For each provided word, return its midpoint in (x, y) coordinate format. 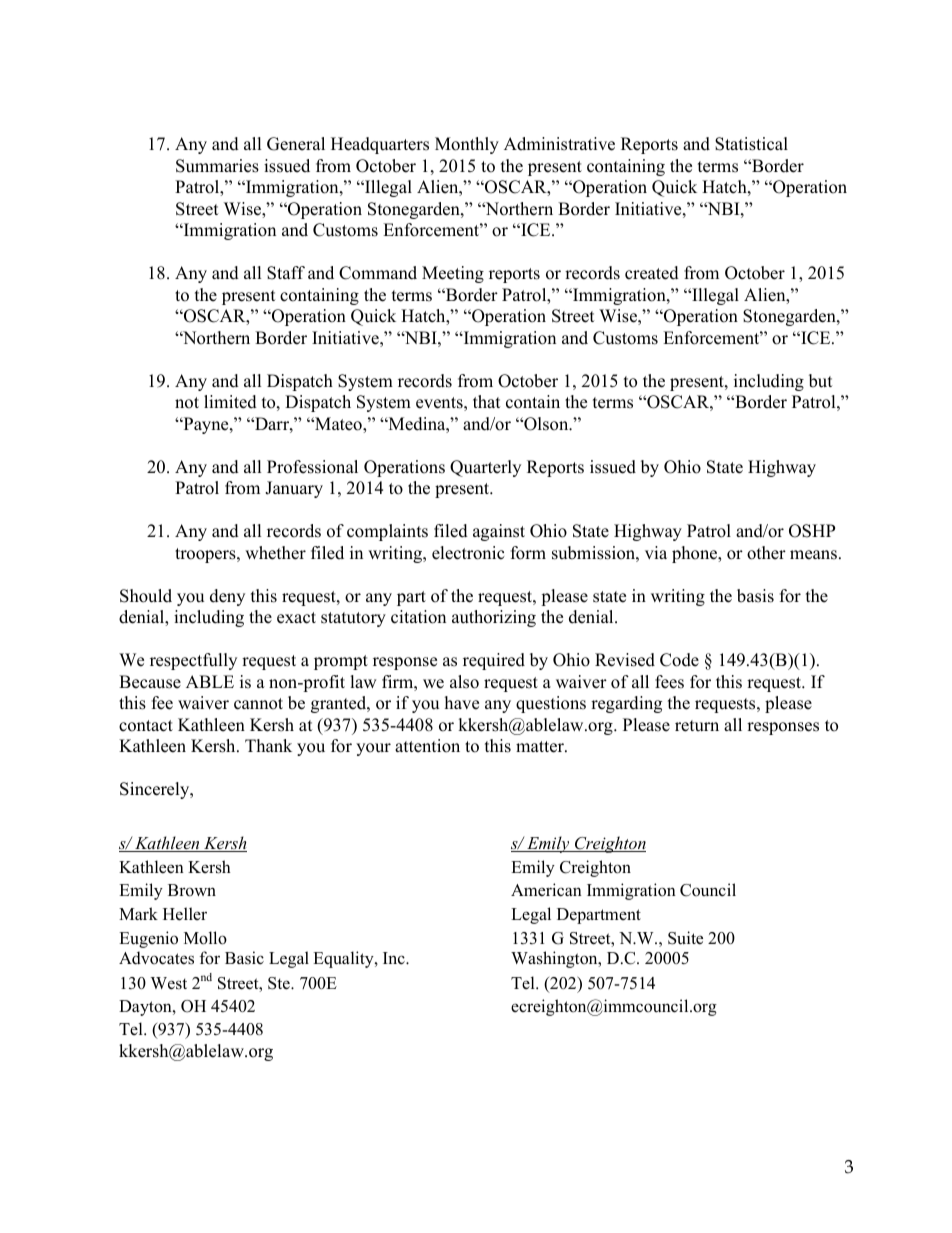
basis (755, 596)
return (697, 726)
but (821, 381)
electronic (468, 553)
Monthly (467, 145)
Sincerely (156, 790)
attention (427, 746)
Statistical (751, 144)
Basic (244, 958)
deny (227, 597)
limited (230, 402)
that (487, 401)
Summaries (217, 166)
